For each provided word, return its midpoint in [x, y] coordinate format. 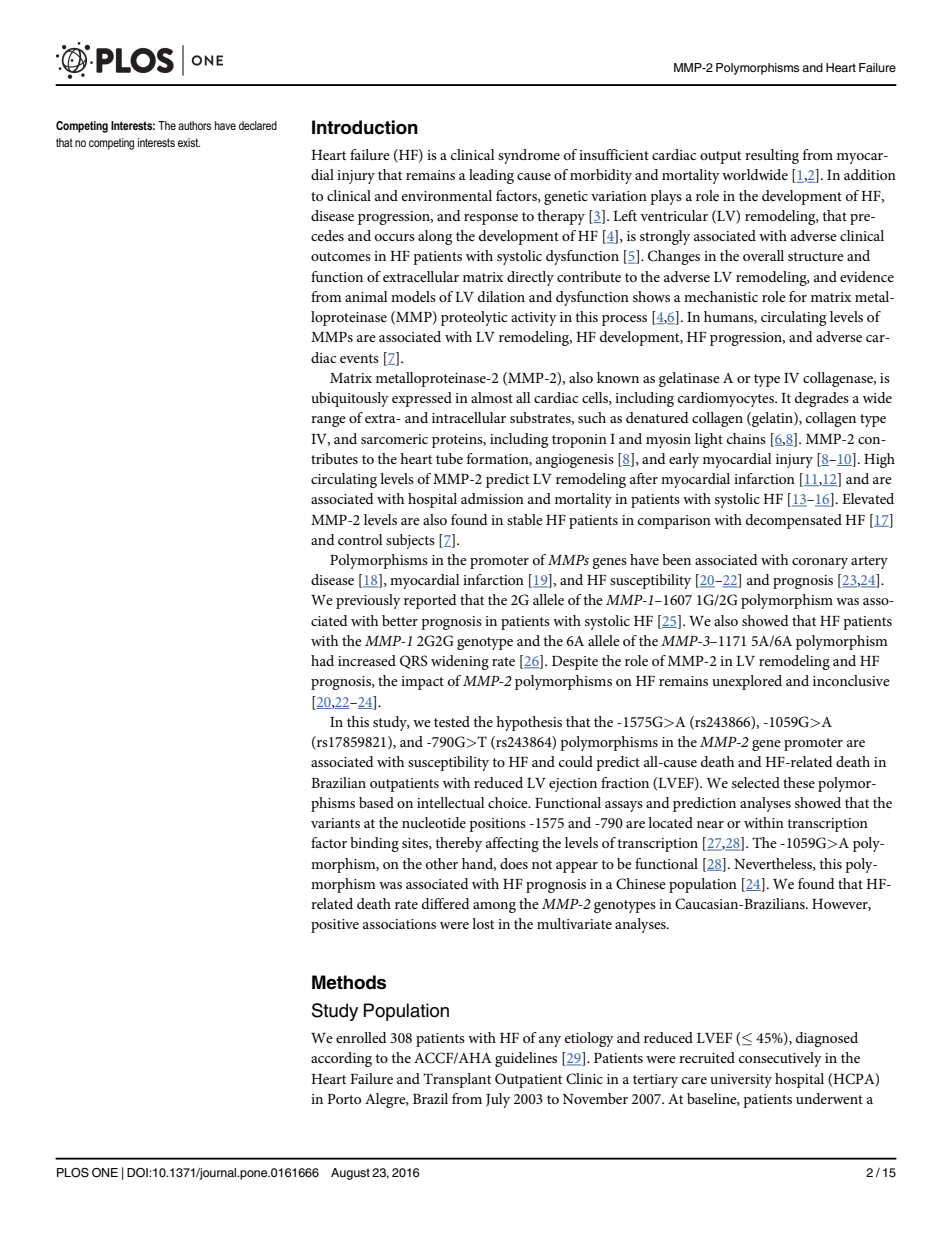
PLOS [73, 1173]
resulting [772, 156]
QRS [414, 662]
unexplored [747, 682]
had [322, 660]
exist [189, 142]
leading [491, 176]
